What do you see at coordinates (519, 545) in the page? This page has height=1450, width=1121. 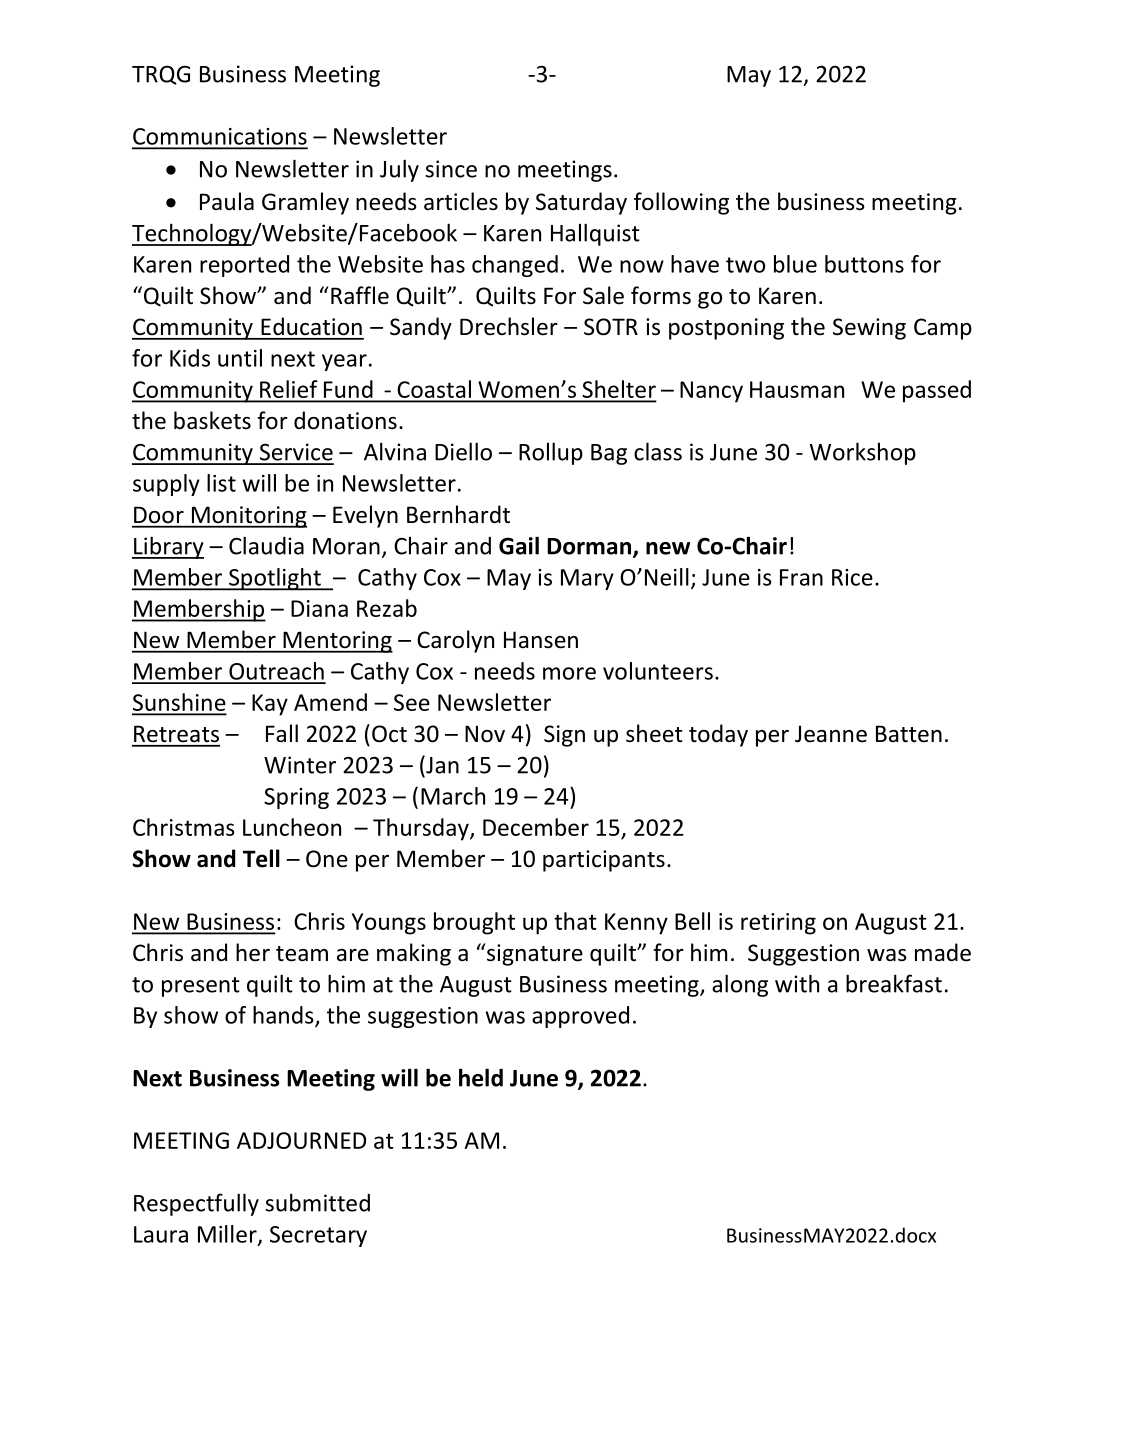 I see `Gail` at bounding box center [519, 545].
